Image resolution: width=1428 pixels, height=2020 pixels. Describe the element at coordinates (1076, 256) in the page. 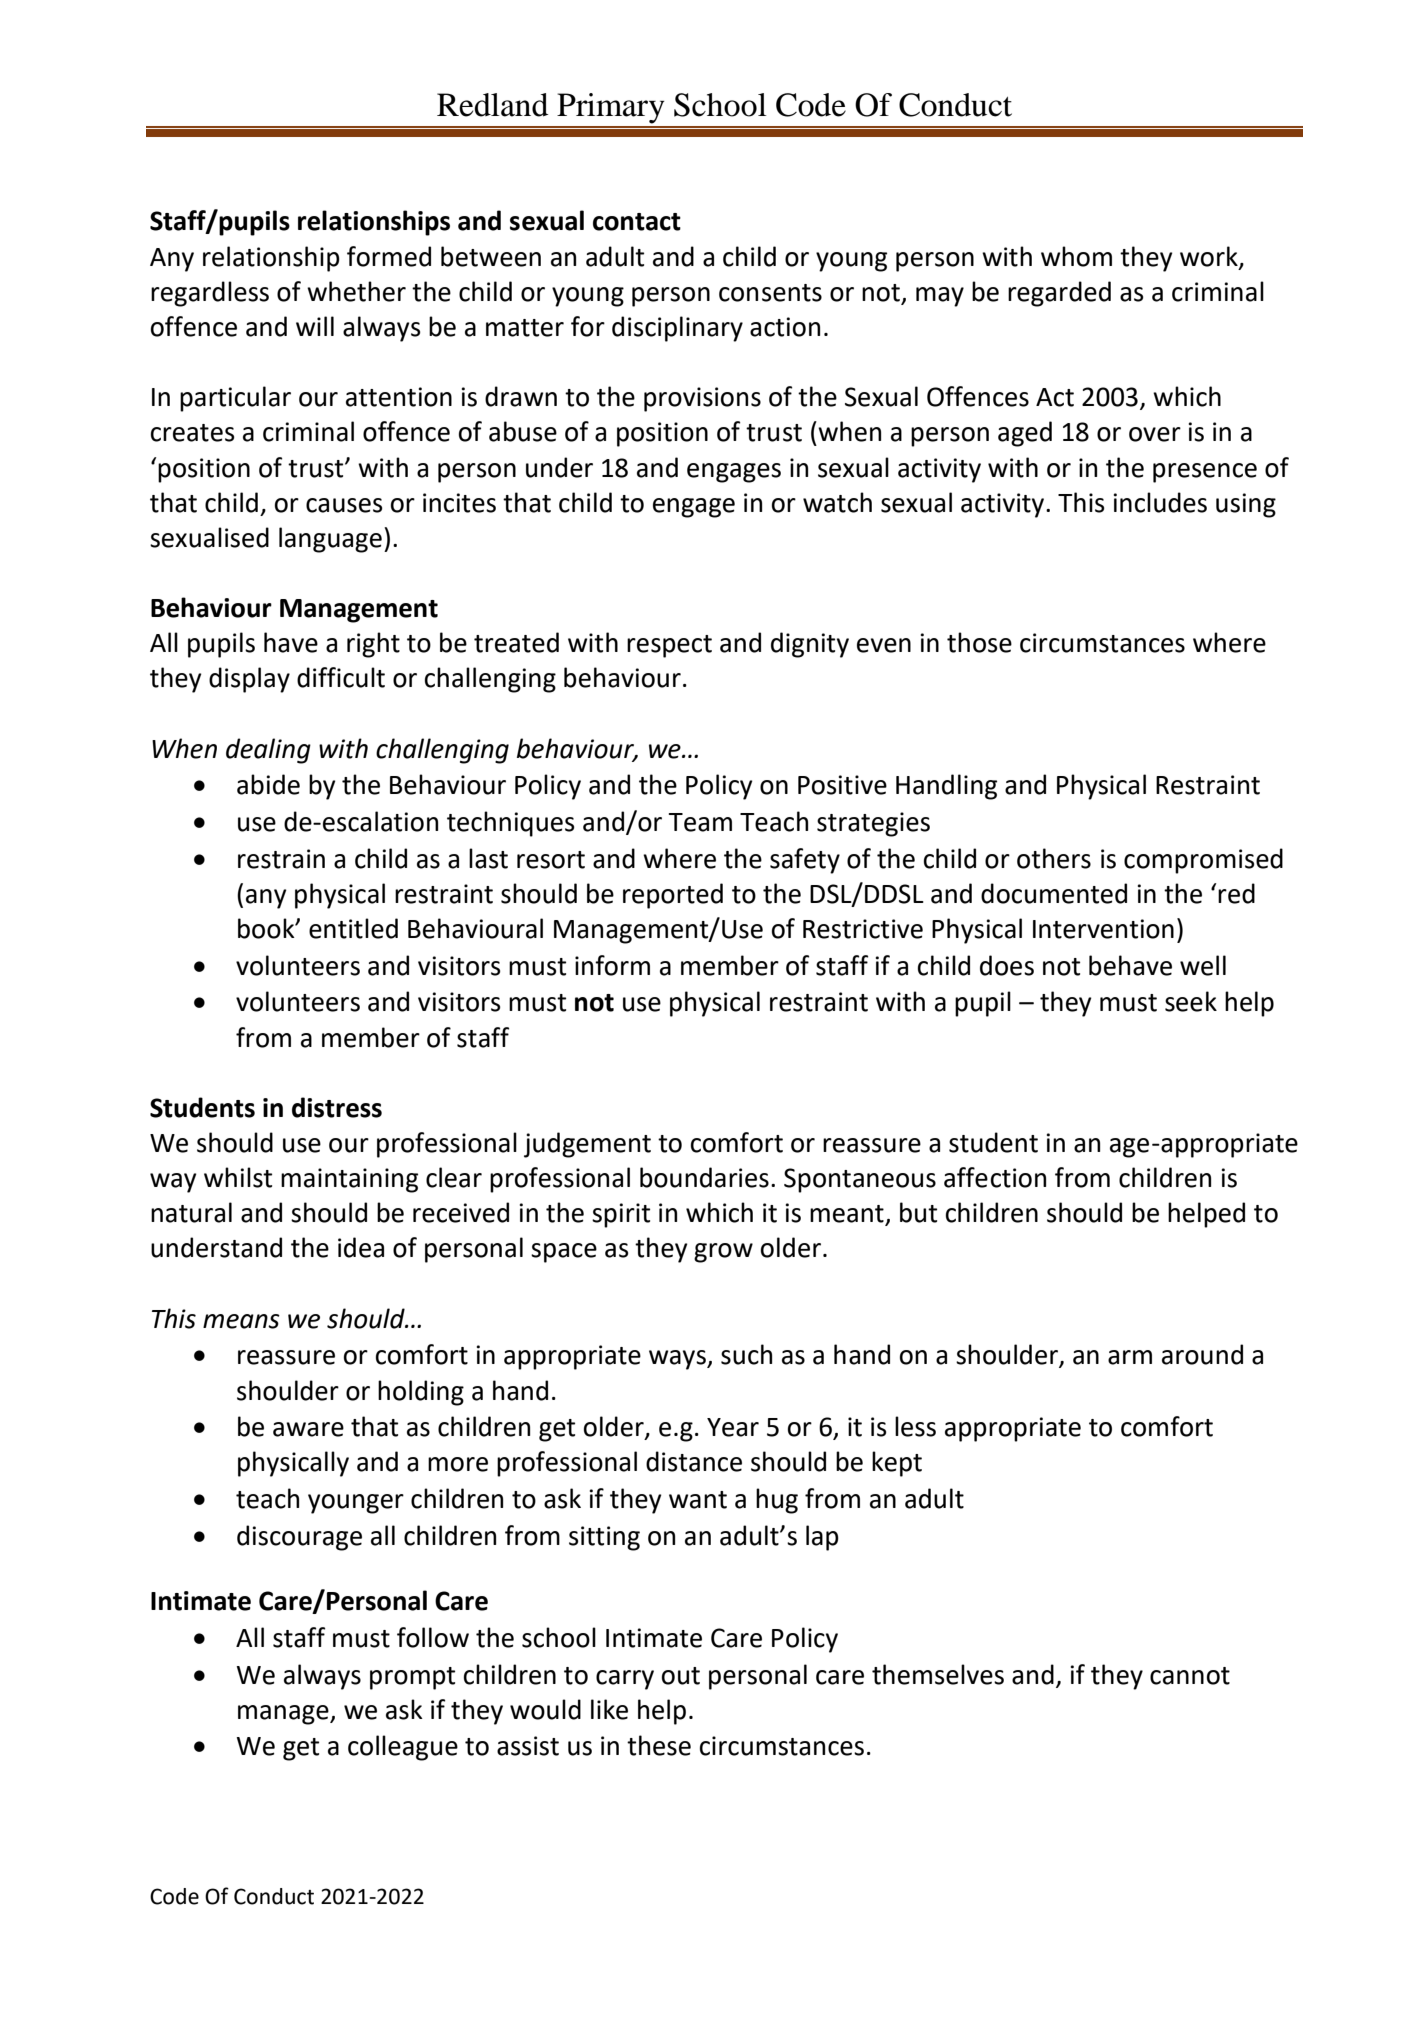

I see `whom` at that location.
